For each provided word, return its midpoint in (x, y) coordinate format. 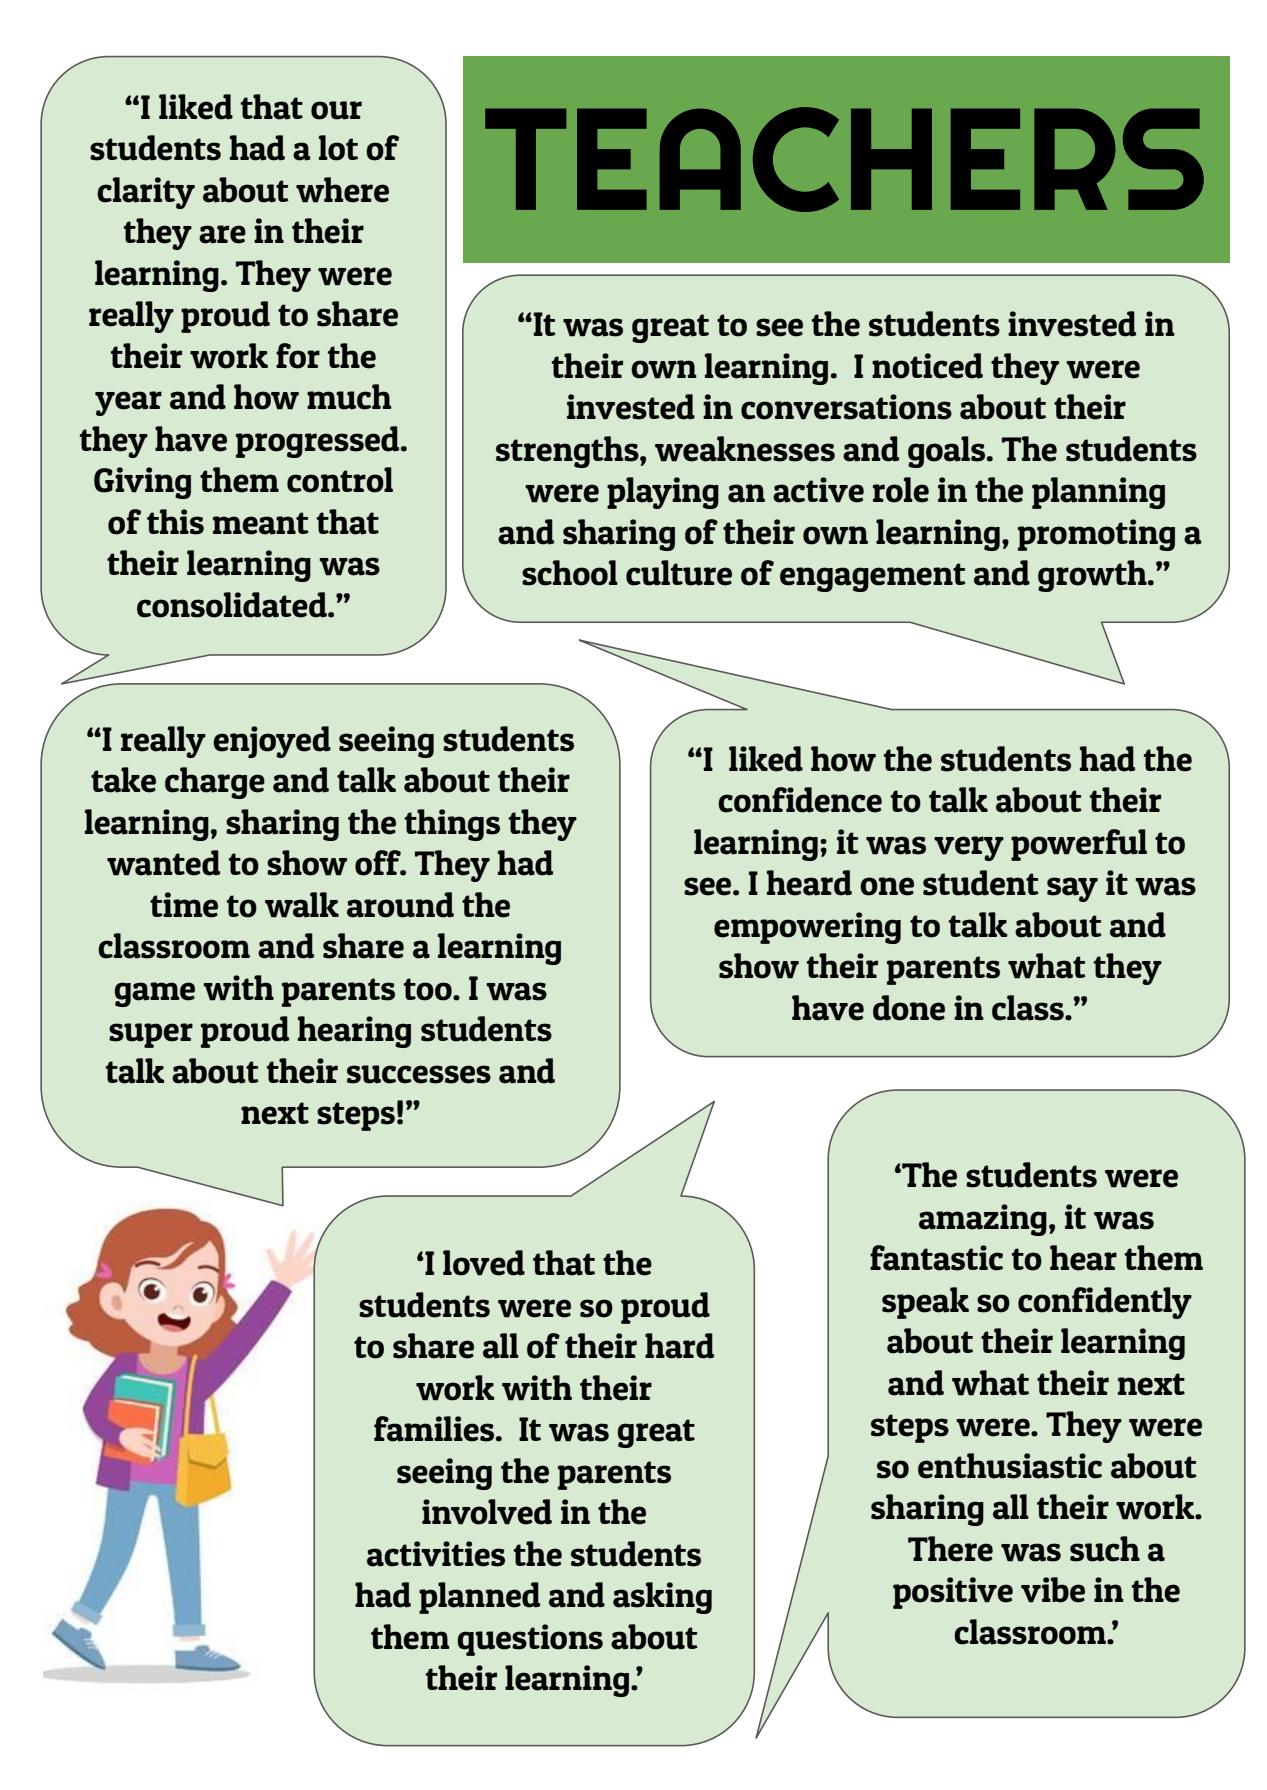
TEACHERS (844, 159)
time (184, 905)
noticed (927, 366)
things (452, 825)
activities (436, 1554)
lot (338, 148)
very (969, 848)
